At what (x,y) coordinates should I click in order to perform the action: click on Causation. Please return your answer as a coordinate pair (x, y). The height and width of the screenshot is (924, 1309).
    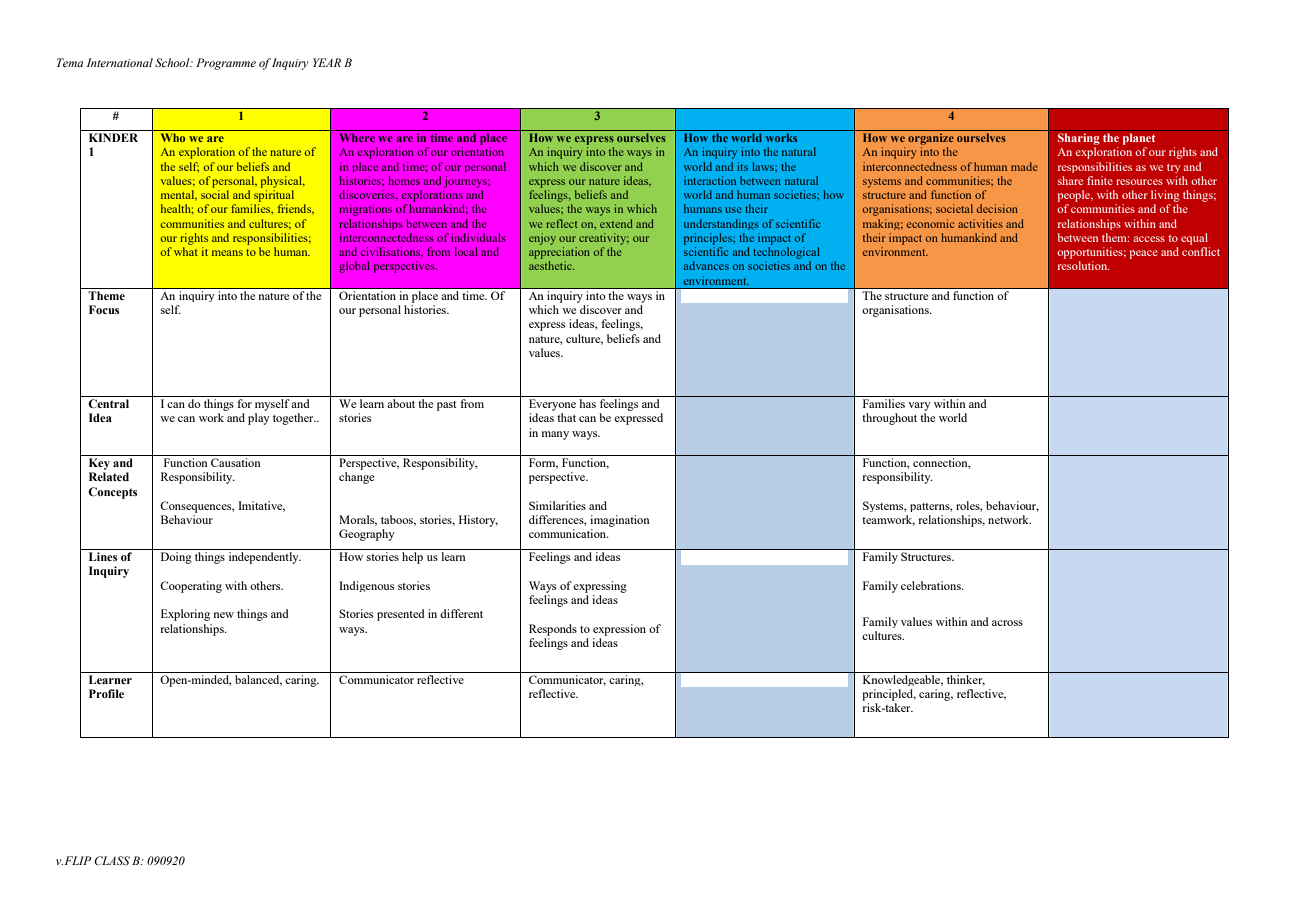
    Looking at the image, I should click on (236, 462).
